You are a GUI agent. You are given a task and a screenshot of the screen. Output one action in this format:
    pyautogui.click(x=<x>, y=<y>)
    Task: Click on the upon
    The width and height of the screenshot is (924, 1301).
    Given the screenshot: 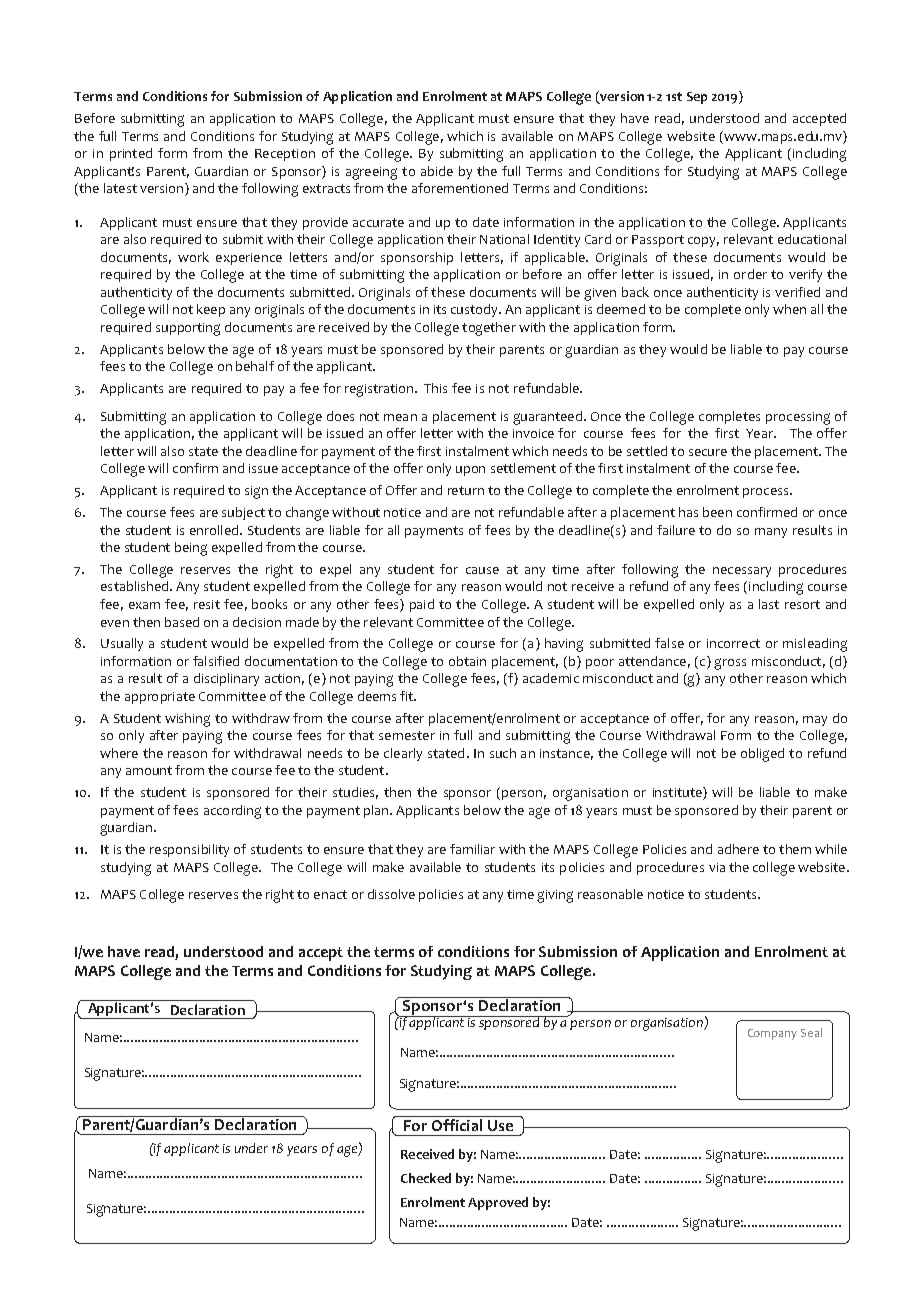 What is the action you would take?
    pyautogui.click(x=470, y=471)
